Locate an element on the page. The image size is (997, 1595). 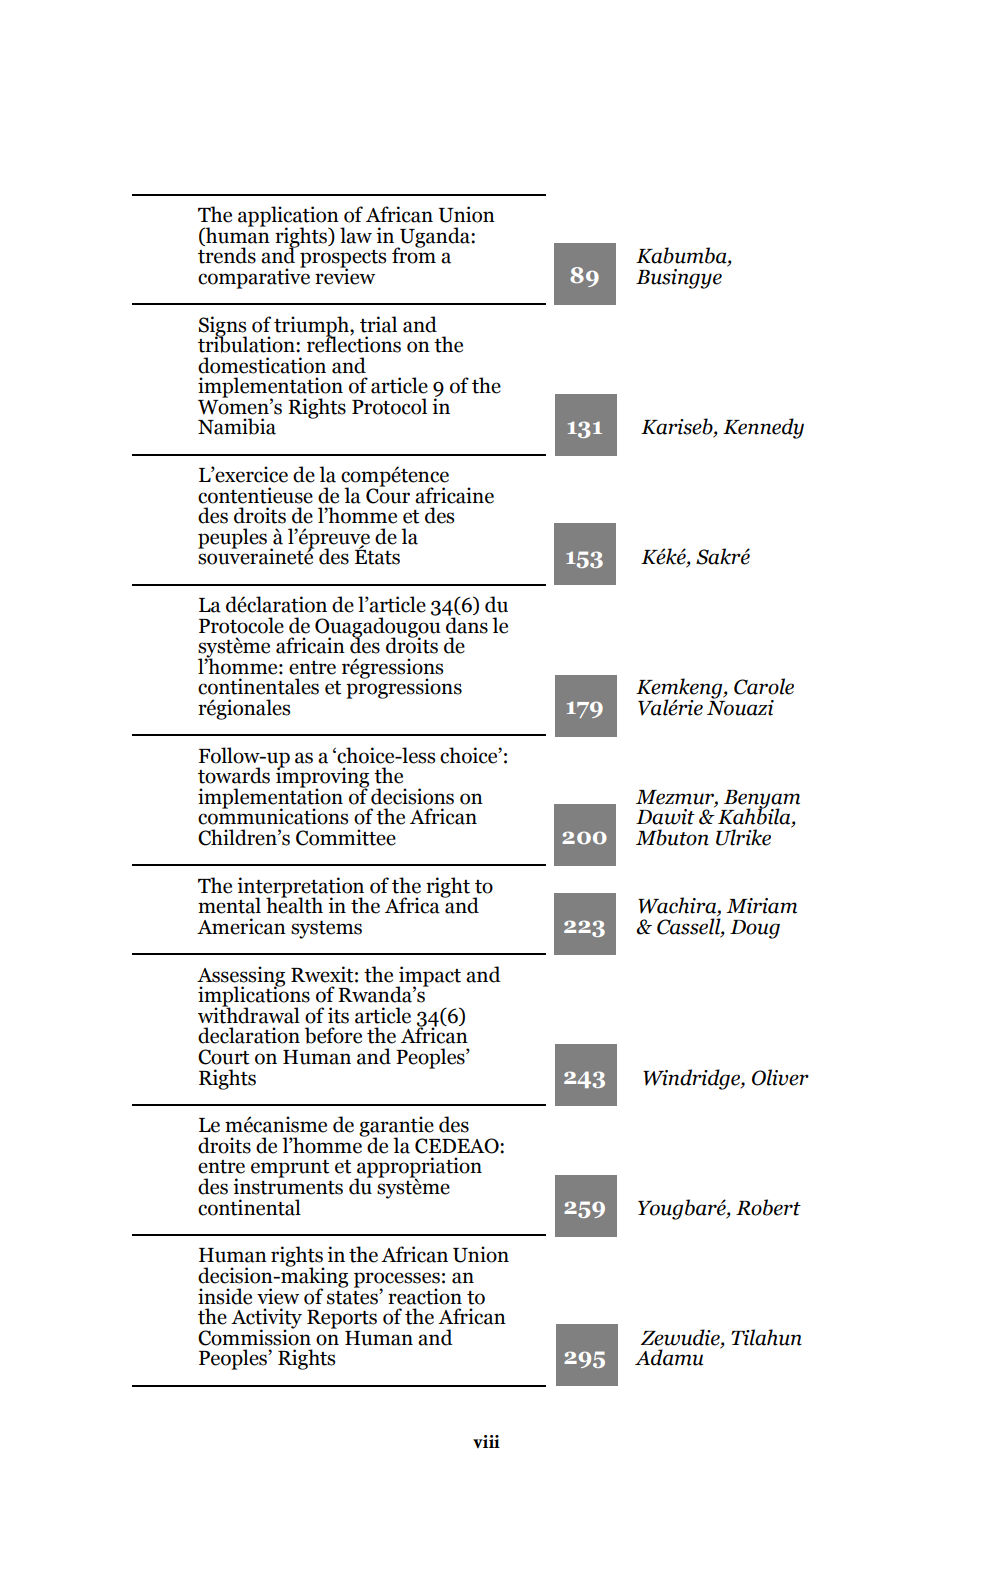
withdrawal is located at coordinates (249, 1014).
